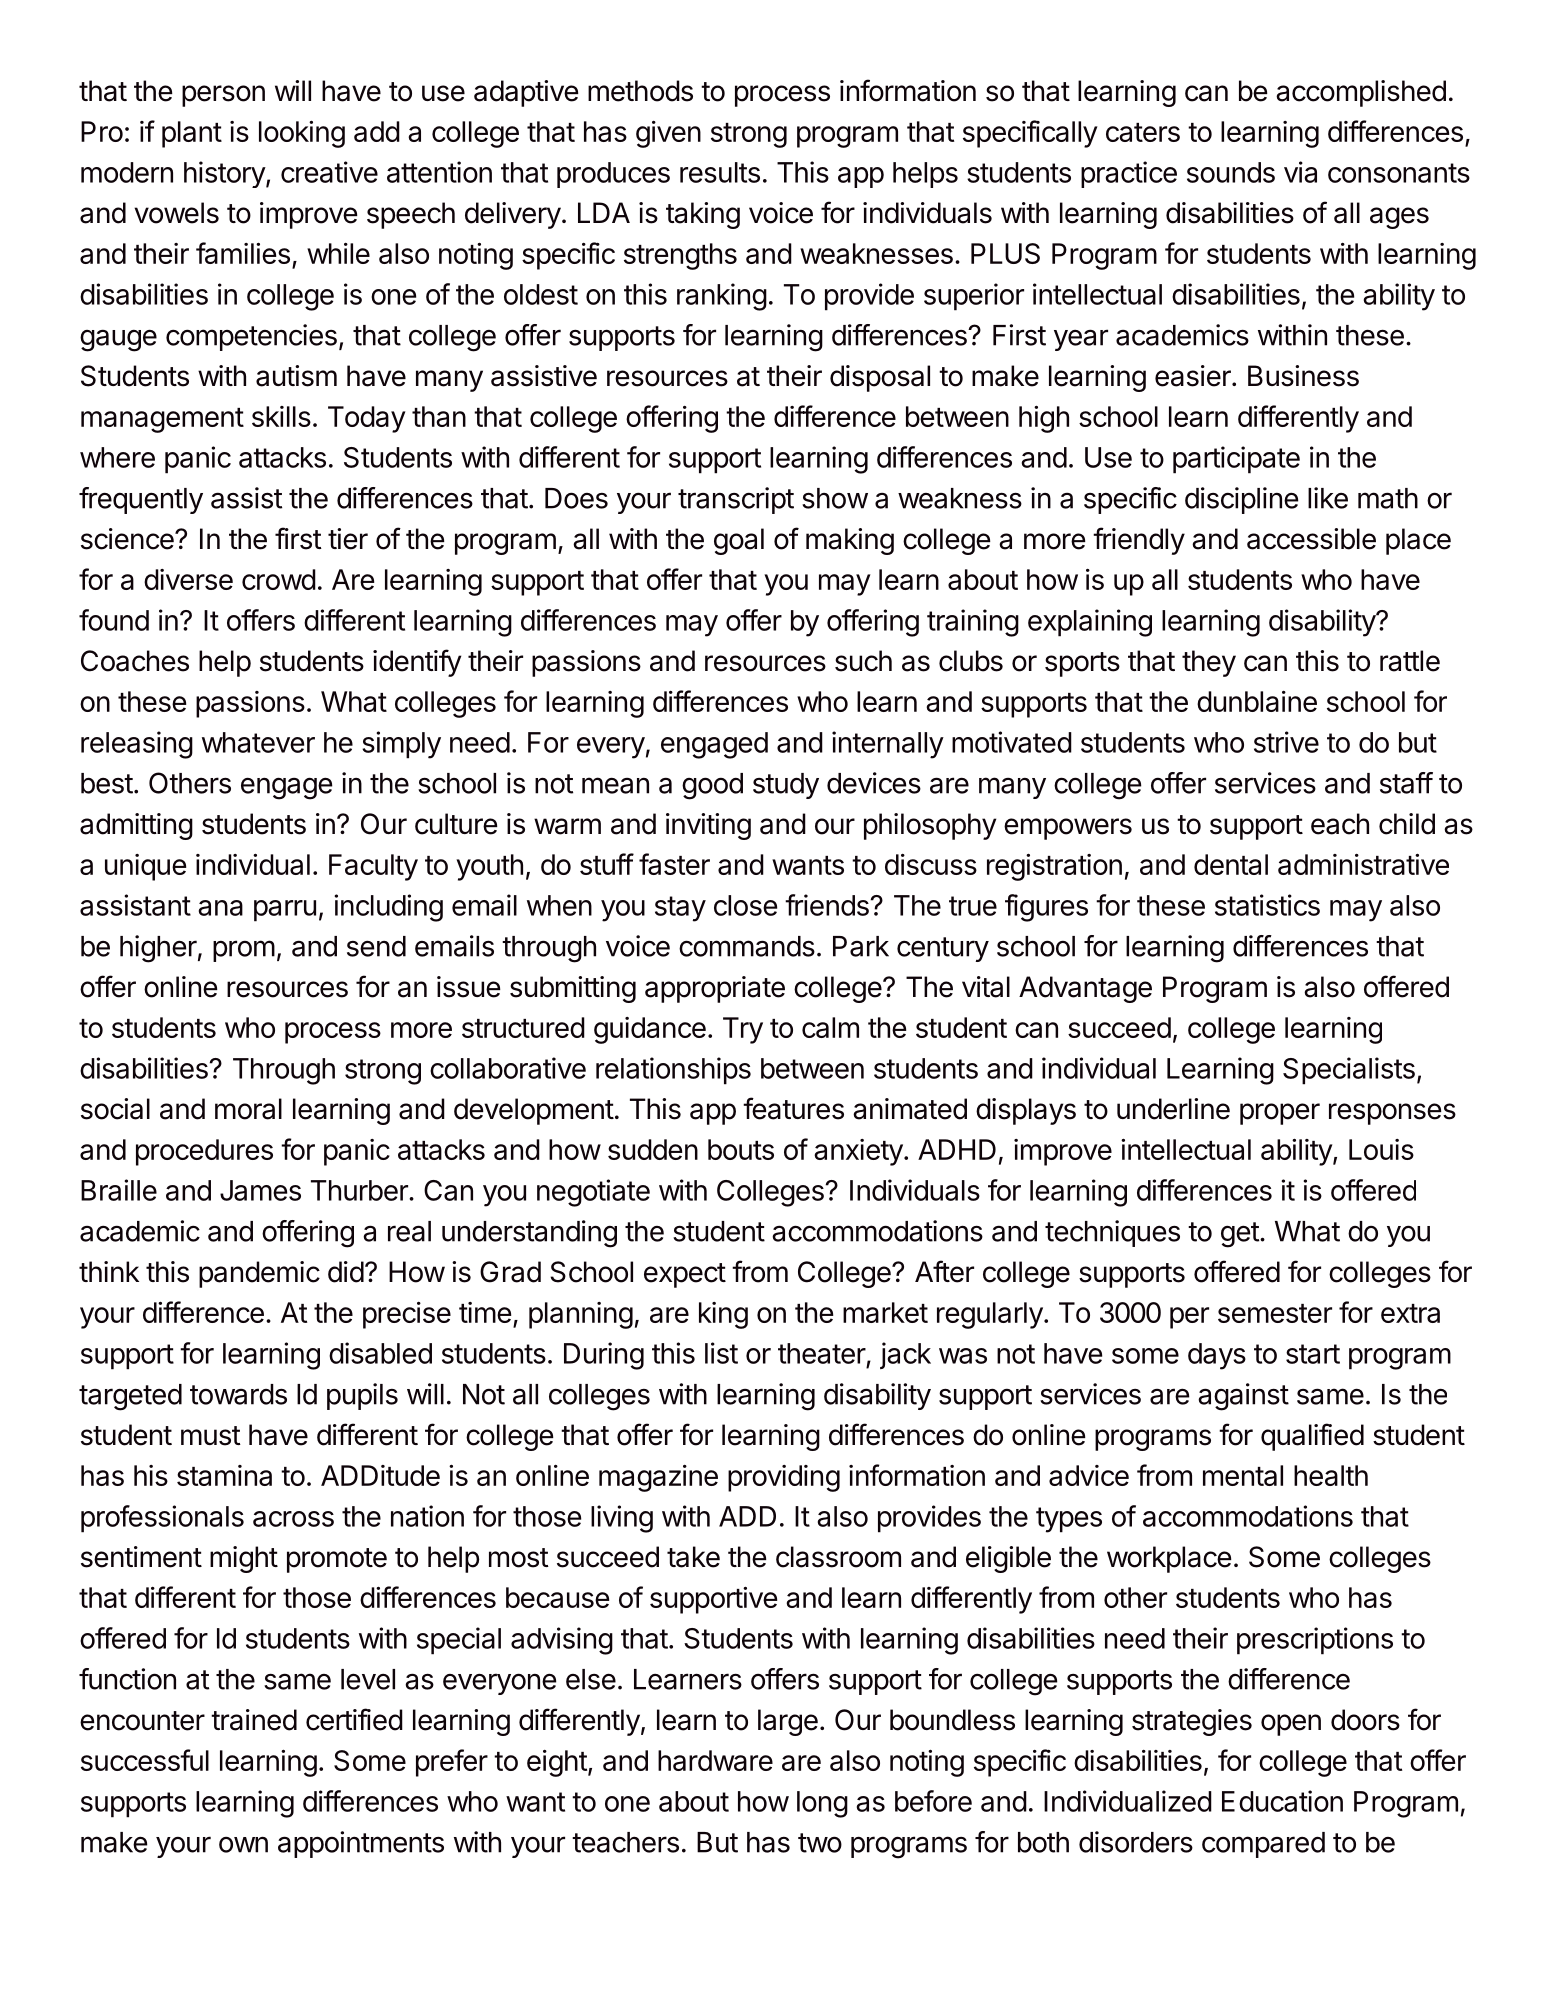 Image resolution: width=1557 pixels, height=2016 pixels. Describe the element at coordinates (715, 1760) in the image. I see `hardware` at that location.
